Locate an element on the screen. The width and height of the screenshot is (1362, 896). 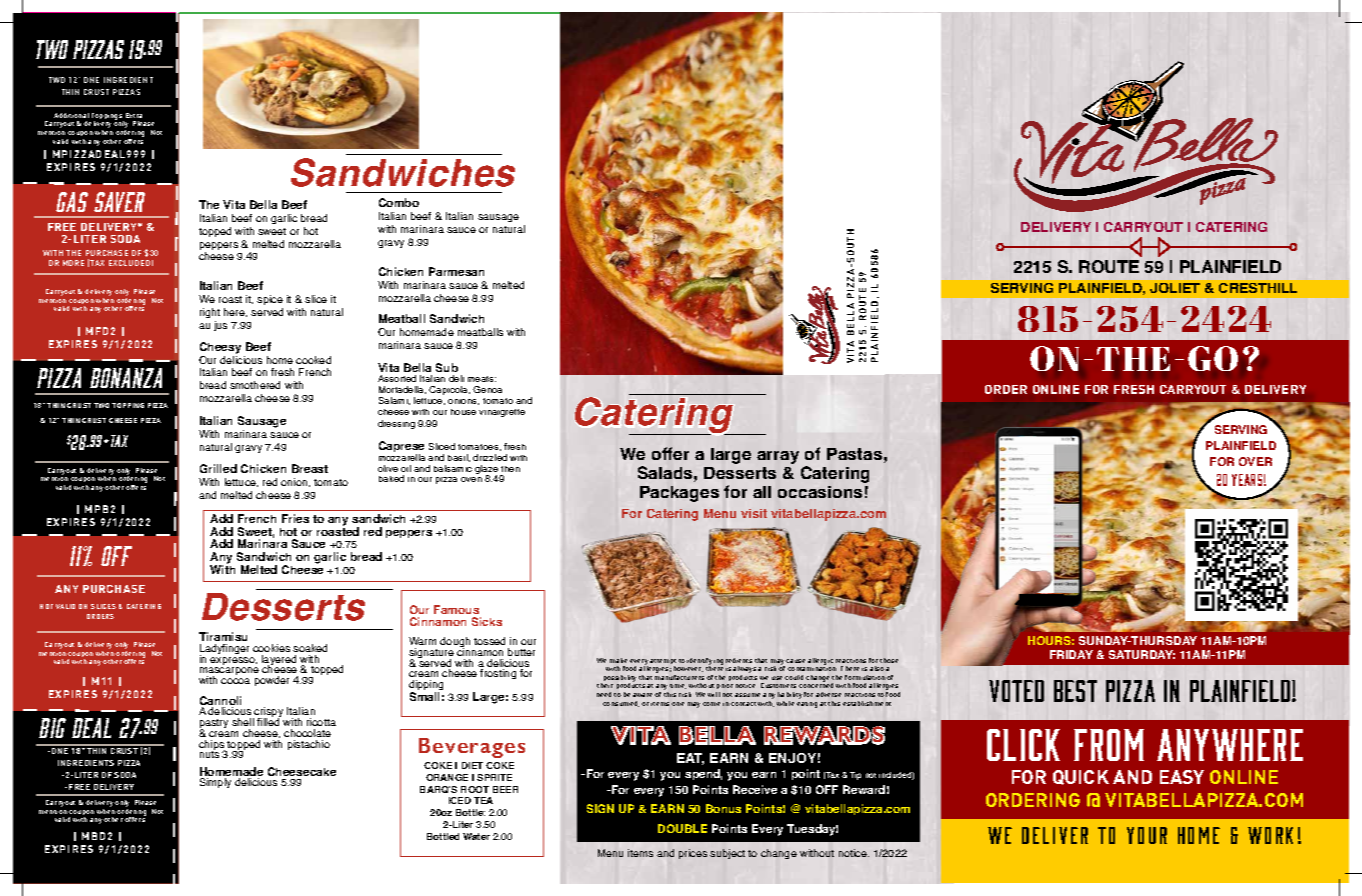
Extra is located at coordinates (134, 115).
